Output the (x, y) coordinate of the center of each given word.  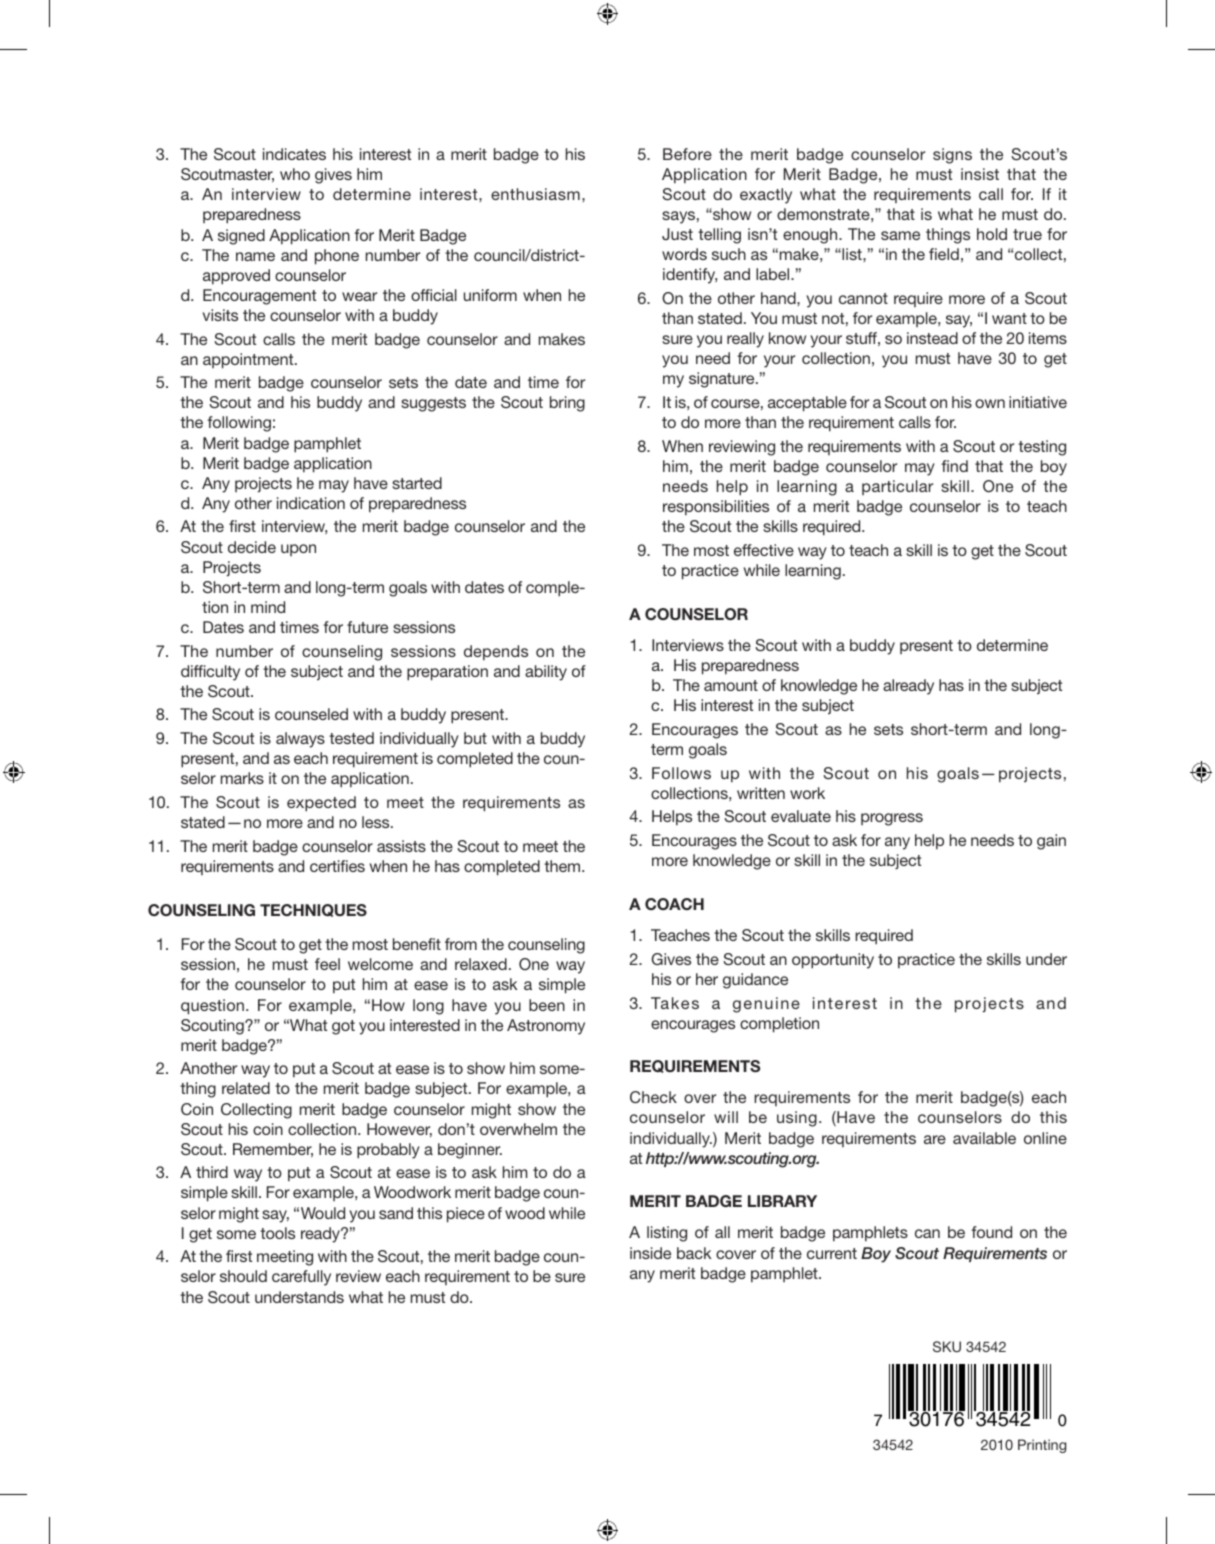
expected (321, 804)
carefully (301, 1278)
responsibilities (716, 508)
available (984, 1138)
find (954, 466)
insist (980, 174)
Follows (681, 773)
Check (653, 1097)
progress (892, 819)
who (295, 174)
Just (677, 234)
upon (298, 550)
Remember (273, 1150)
